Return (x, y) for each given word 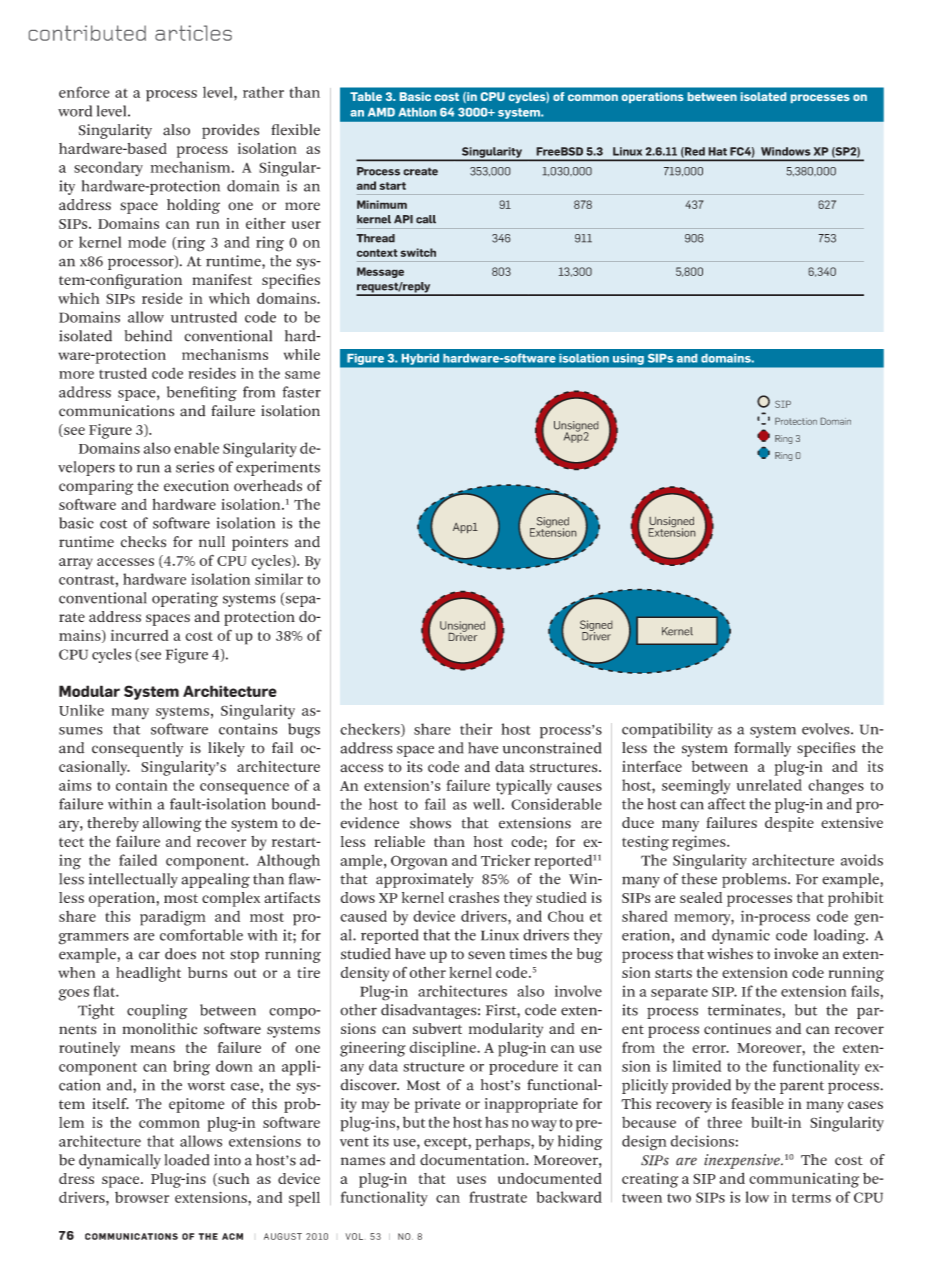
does (180, 954)
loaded (186, 1160)
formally (762, 749)
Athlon (417, 112)
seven (486, 955)
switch (418, 252)
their (476, 729)
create (420, 171)
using (628, 359)
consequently (137, 749)
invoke (796, 954)
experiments (278, 468)
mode (147, 242)
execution (196, 486)
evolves (827, 729)
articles (193, 33)
